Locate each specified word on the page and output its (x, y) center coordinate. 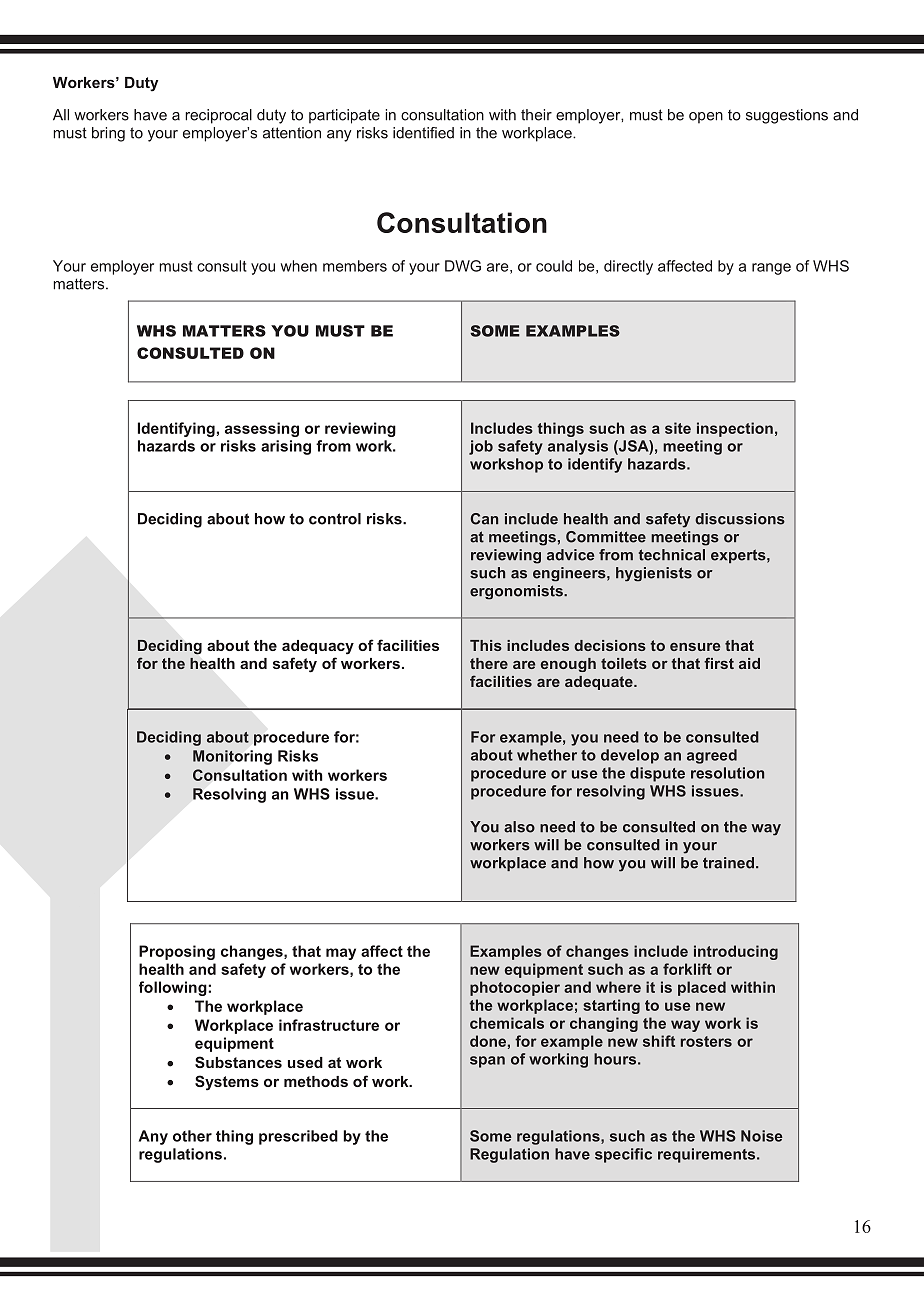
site (678, 428)
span (487, 1062)
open (706, 118)
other (192, 1136)
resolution (727, 773)
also (519, 827)
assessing (262, 429)
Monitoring (232, 757)
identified (423, 133)
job (481, 447)
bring (108, 134)
